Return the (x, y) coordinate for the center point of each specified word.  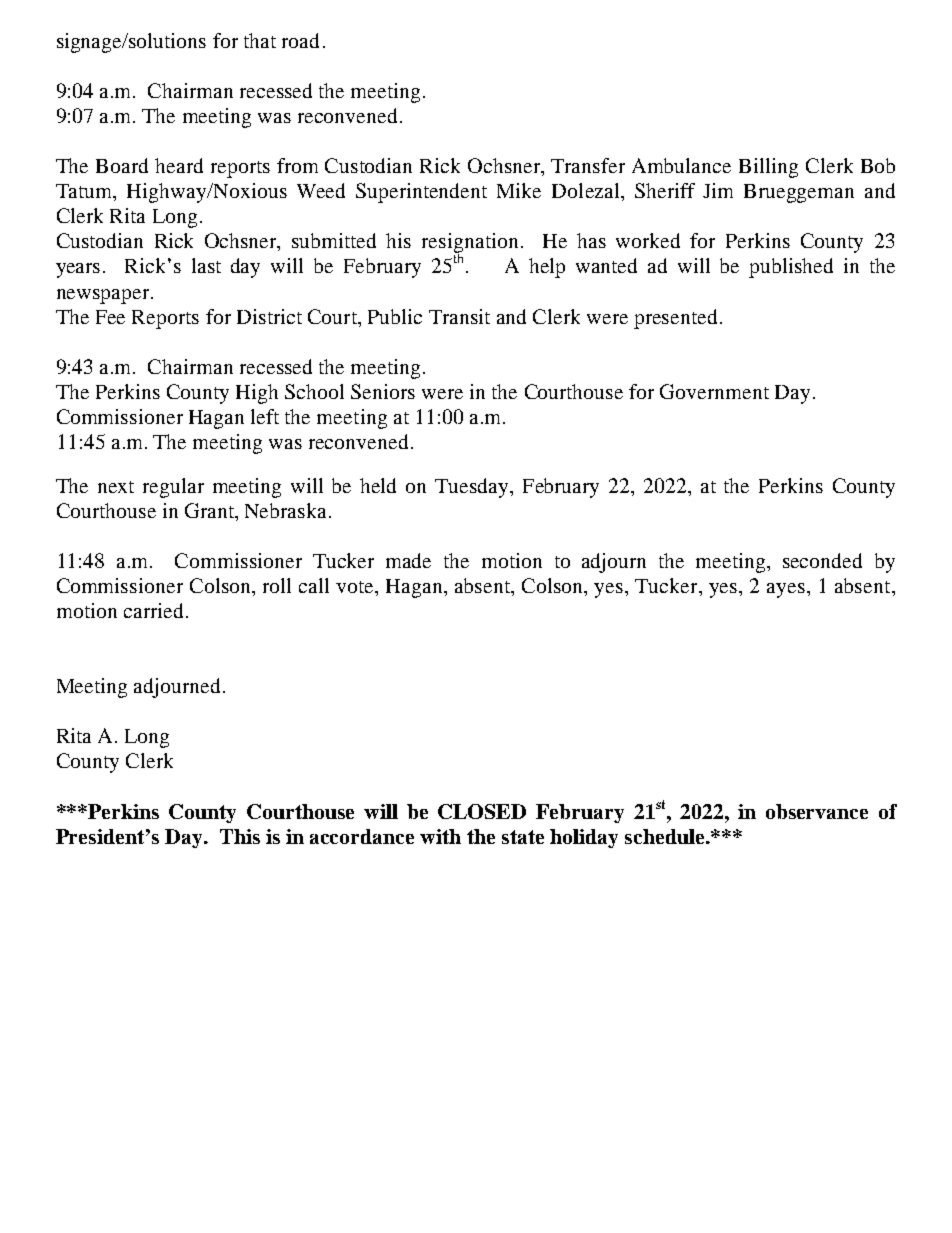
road (300, 40)
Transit (459, 316)
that (260, 40)
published (791, 268)
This (240, 836)
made (408, 560)
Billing (768, 168)
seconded (822, 560)
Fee (110, 317)
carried (153, 610)
